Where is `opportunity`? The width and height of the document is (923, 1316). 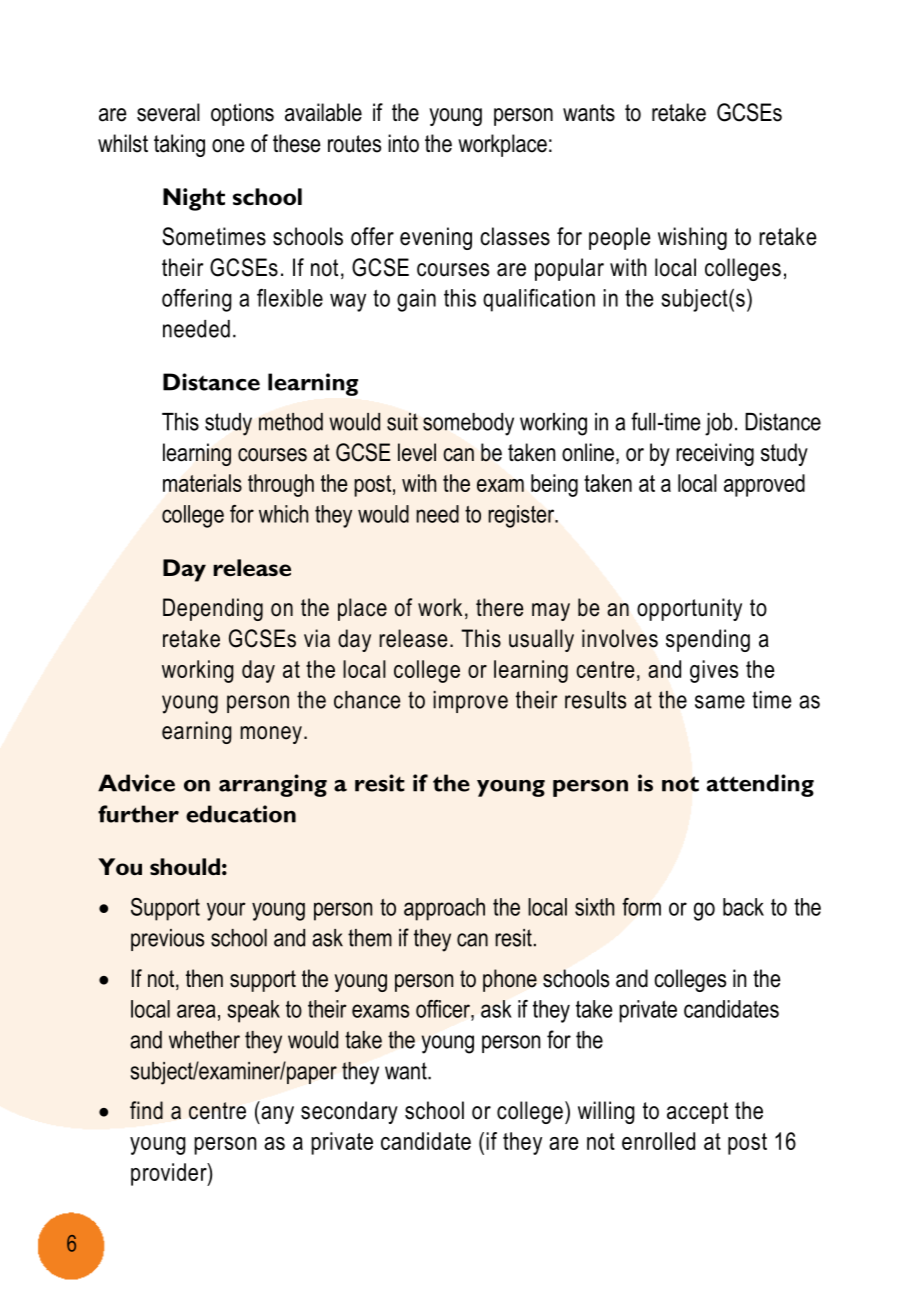
opportunity is located at coordinates (689, 609).
